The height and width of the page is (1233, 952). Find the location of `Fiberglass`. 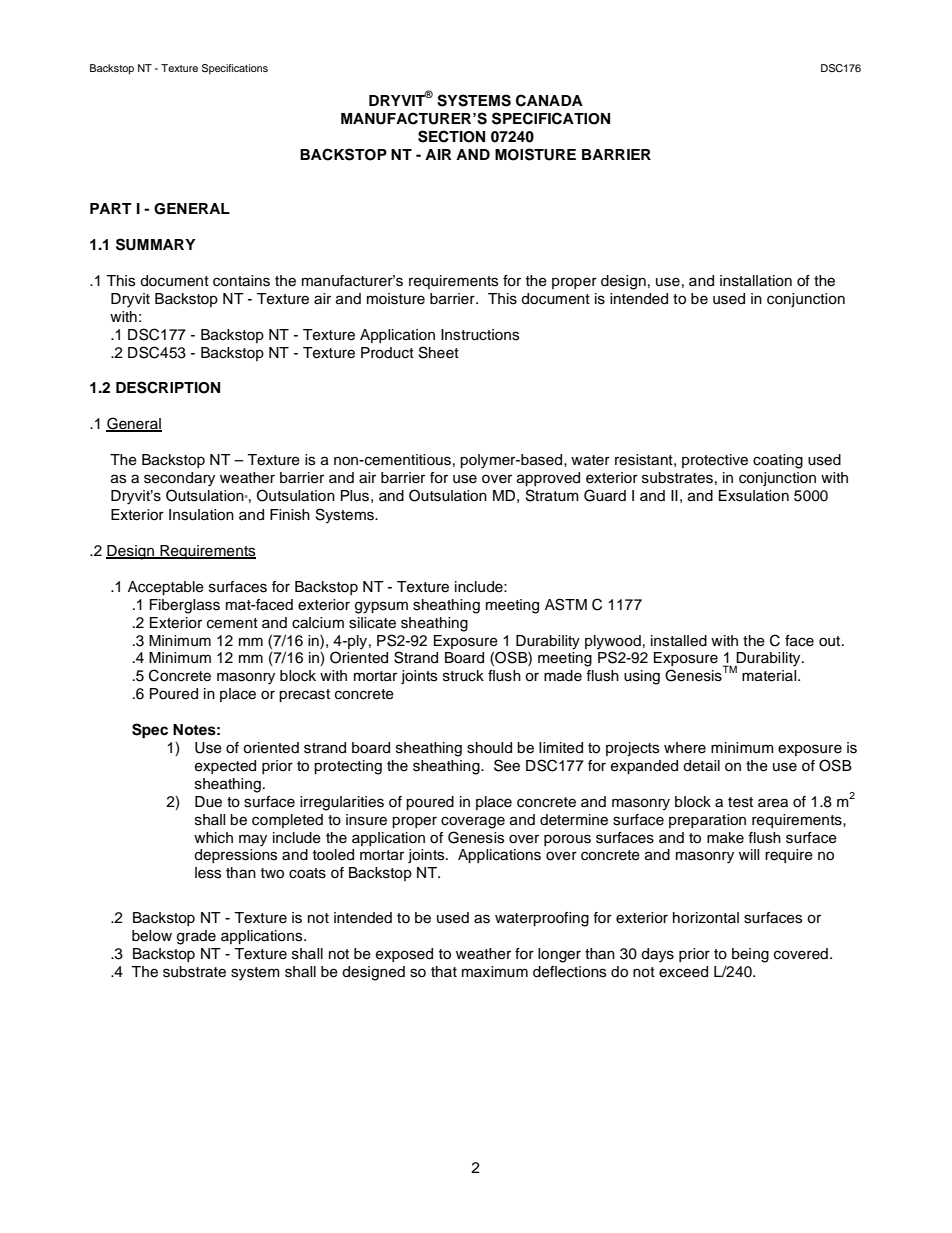

Fiberglass is located at coordinates (185, 606).
